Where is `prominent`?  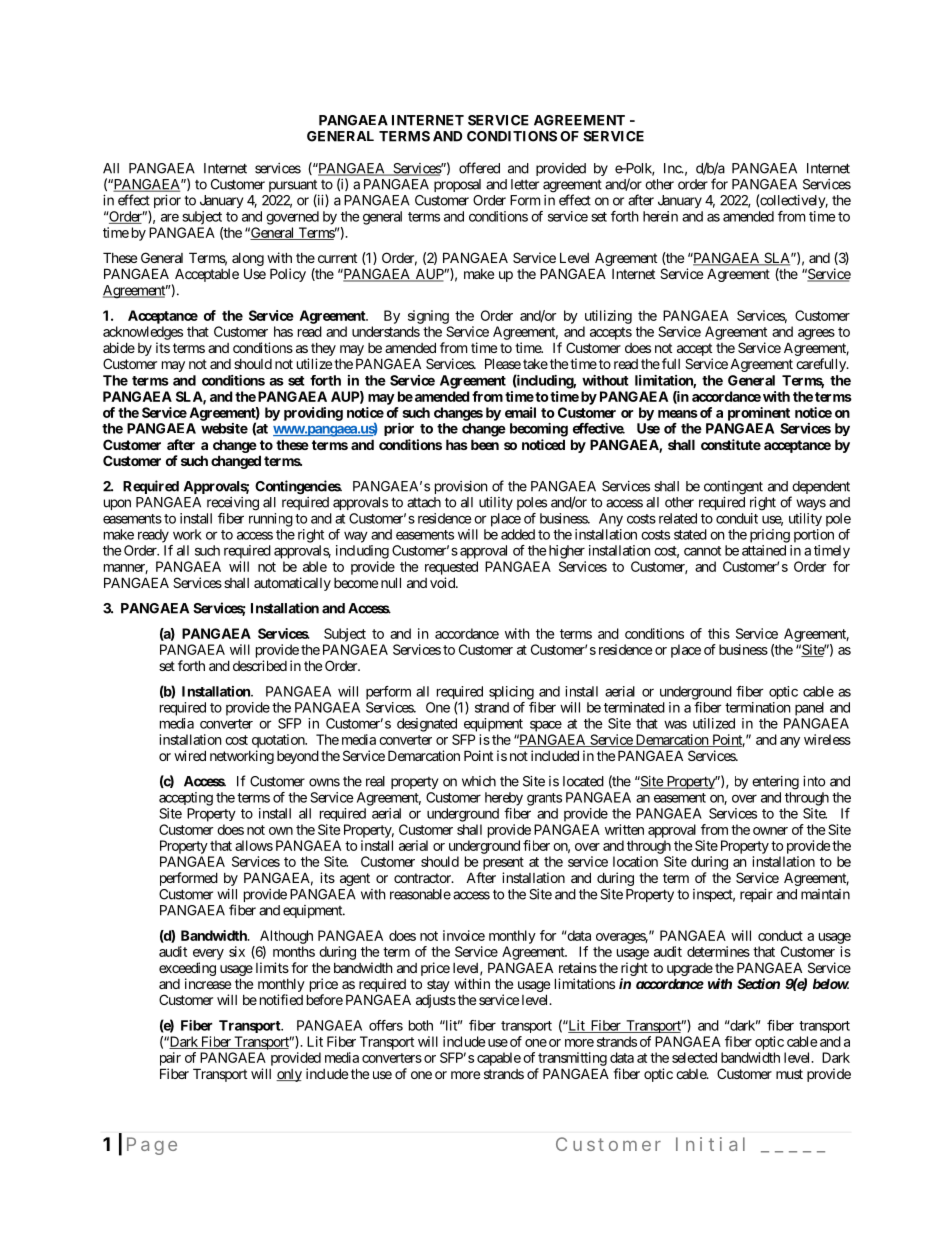
prominent is located at coordinates (759, 414).
